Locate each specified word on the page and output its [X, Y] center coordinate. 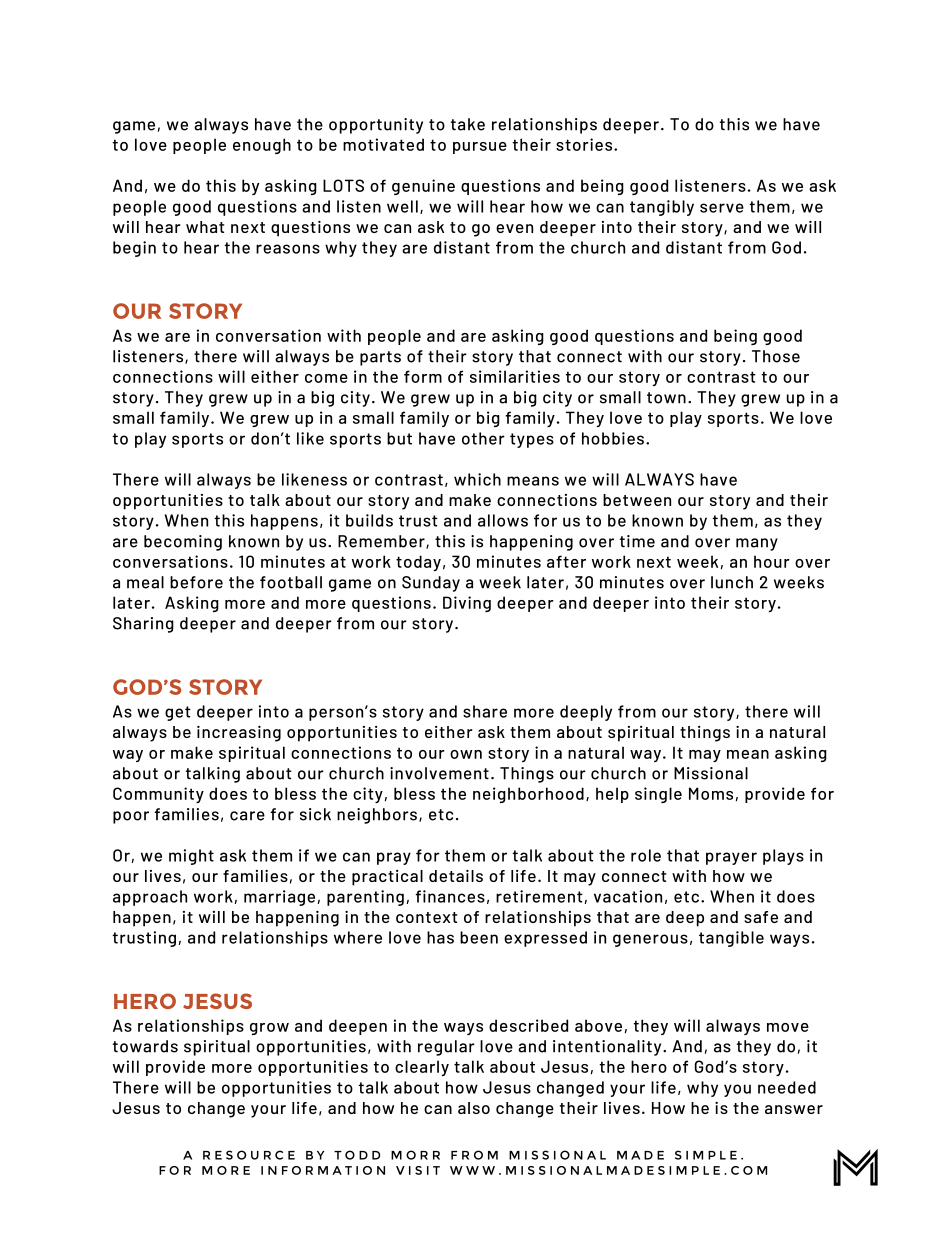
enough [262, 146]
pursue [480, 148]
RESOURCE [249, 1155]
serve [722, 208]
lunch [732, 582]
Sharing [143, 625]
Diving [467, 604]
